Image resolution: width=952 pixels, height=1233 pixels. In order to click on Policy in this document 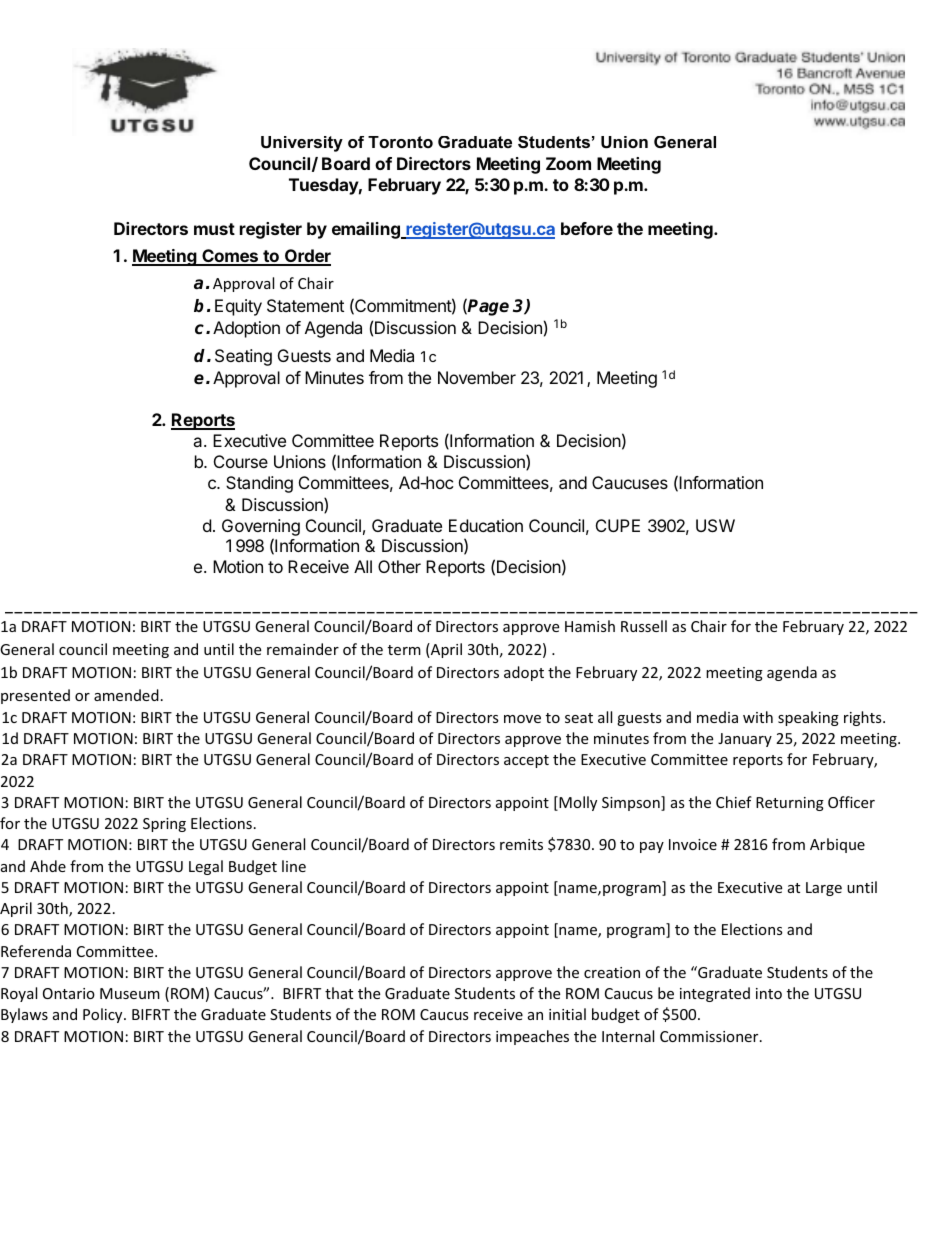, I will do `click(104, 1015)`.
